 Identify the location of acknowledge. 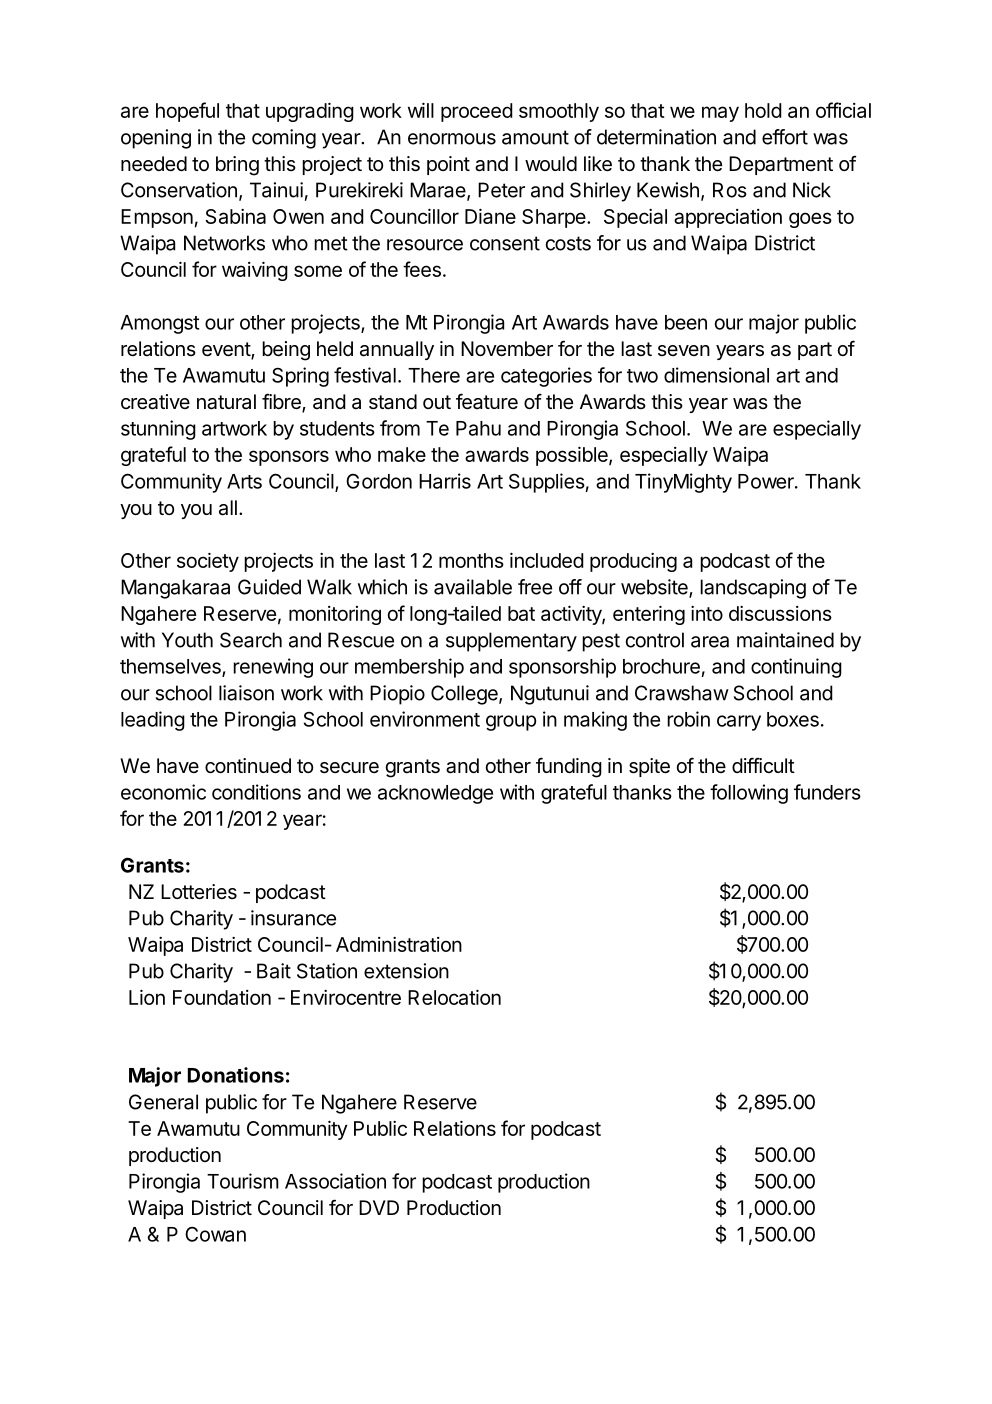
(435, 794).
